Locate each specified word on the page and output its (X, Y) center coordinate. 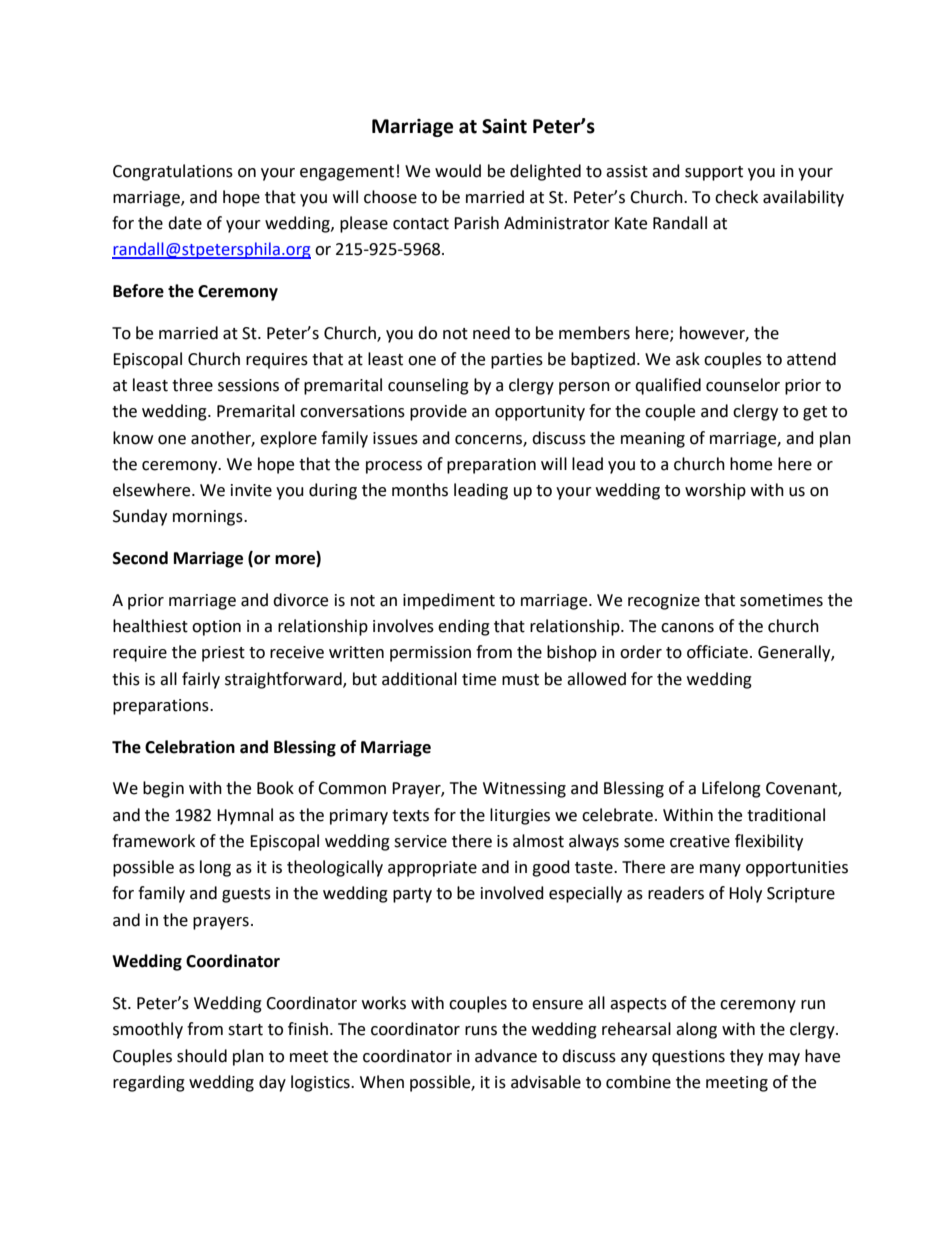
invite (251, 490)
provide (438, 412)
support (714, 173)
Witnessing (524, 790)
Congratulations (173, 172)
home (751, 464)
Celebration (190, 747)
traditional (786, 815)
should (202, 1056)
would (458, 171)
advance (506, 1056)
